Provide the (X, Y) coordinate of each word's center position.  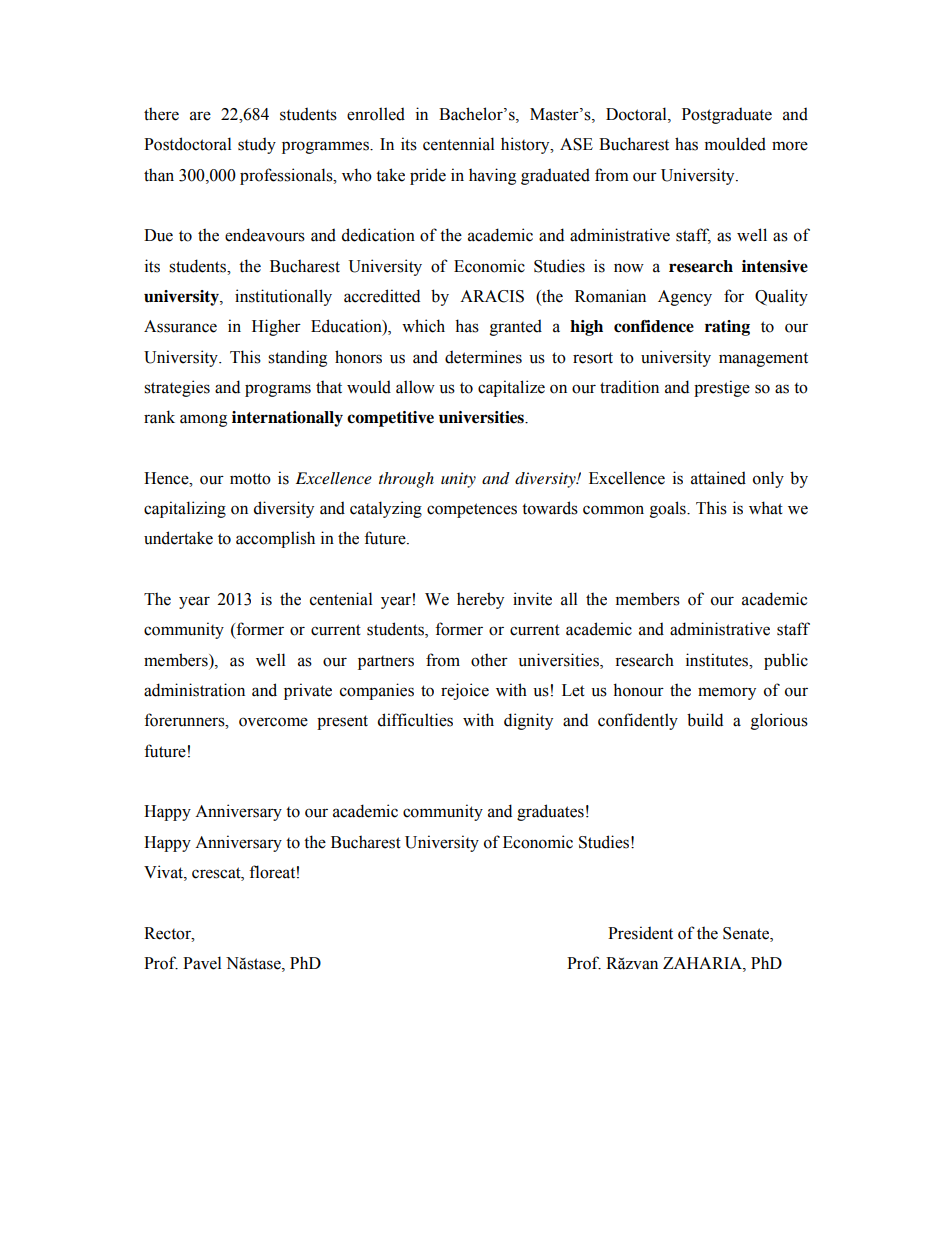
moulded (735, 144)
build (705, 720)
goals (669, 509)
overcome (273, 722)
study (257, 145)
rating (727, 328)
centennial (458, 144)
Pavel (202, 963)
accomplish (275, 539)
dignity (528, 721)
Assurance (180, 326)
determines (483, 357)
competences (472, 510)
